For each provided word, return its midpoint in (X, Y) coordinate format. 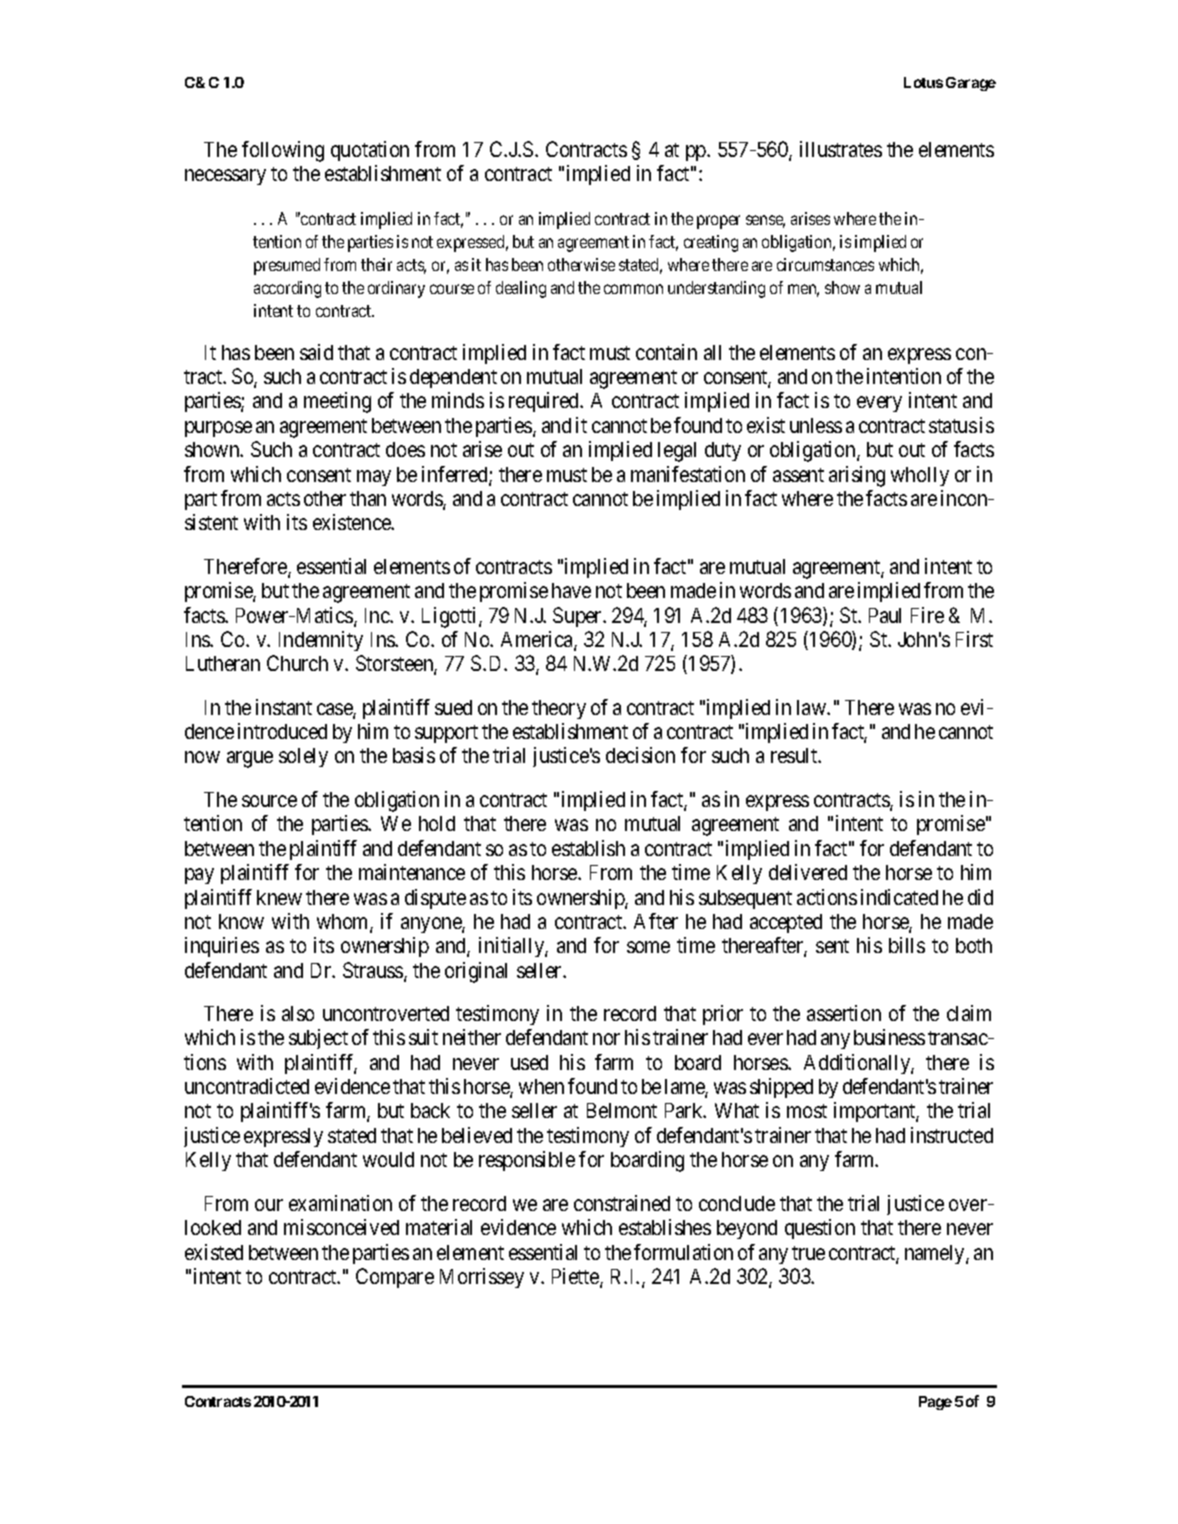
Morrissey (482, 1278)
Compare (395, 1278)
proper (718, 222)
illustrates (841, 149)
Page (935, 1403)
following (283, 151)
